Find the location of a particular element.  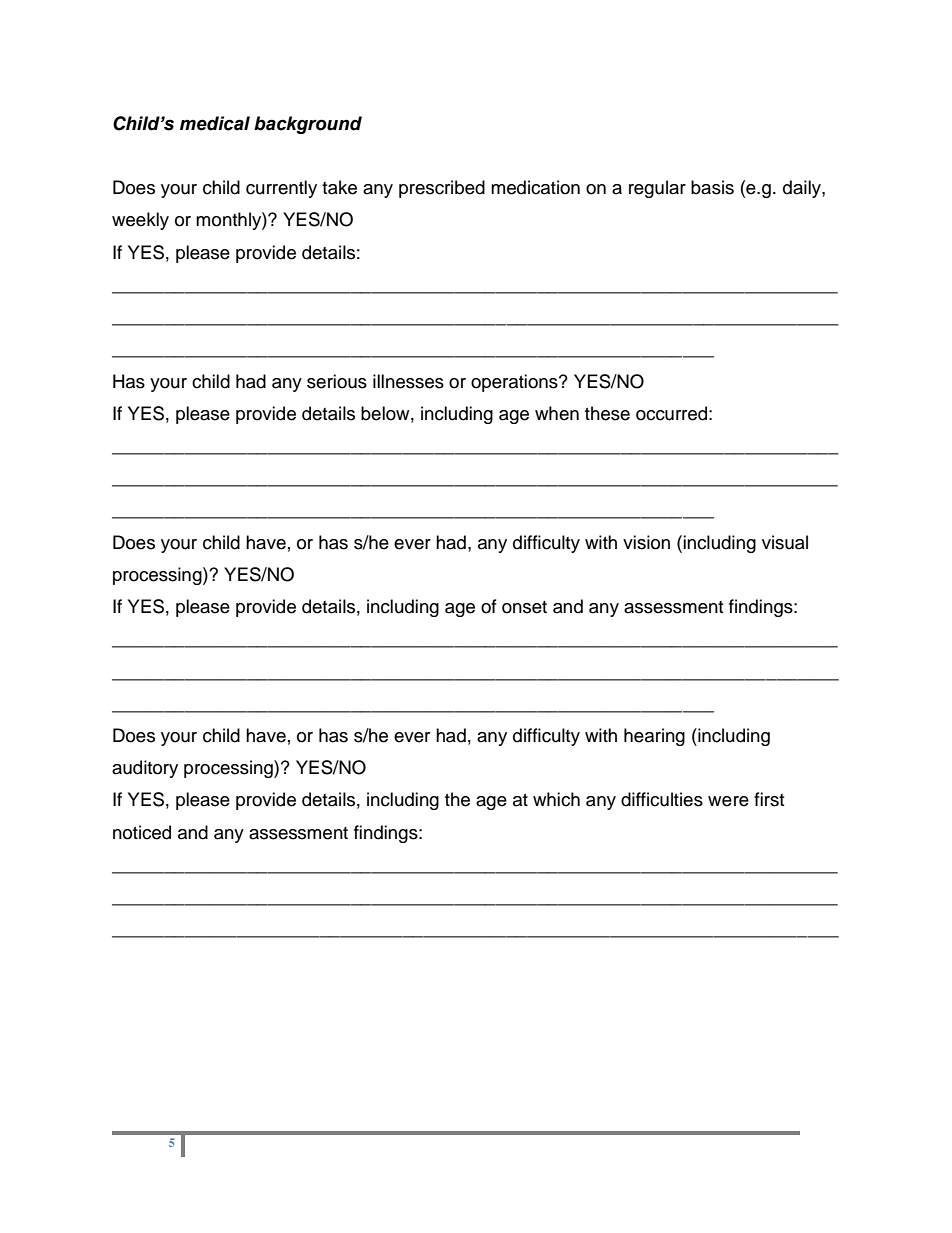

prescribed is located at coordinates (442, 189).
